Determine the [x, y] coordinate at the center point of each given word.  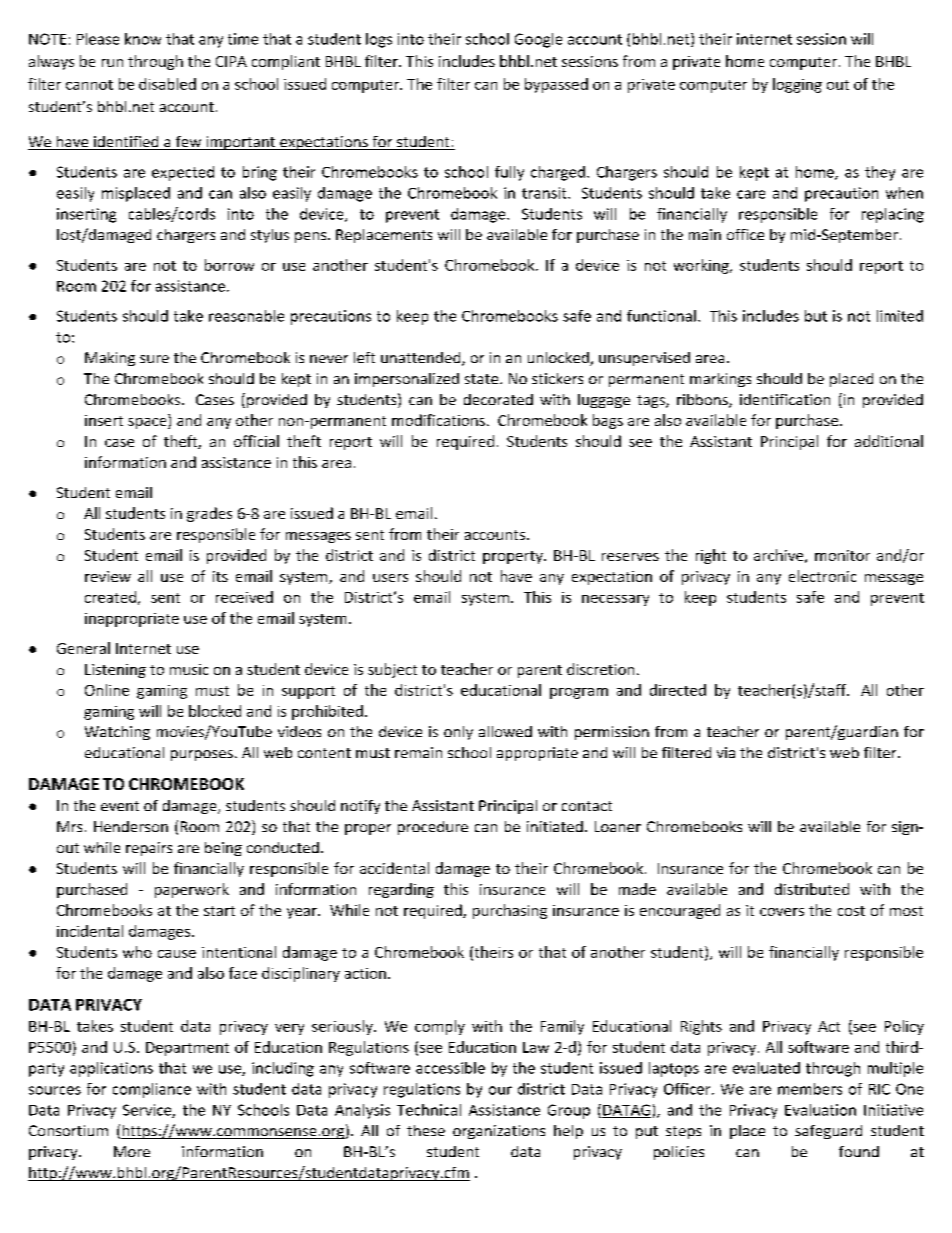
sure [154, 359]
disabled [167, 84]
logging [797, 85]
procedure [433, 828]
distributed [812, 889]
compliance [152, 1090]
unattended [422, 359]
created [110, 597]
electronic [822, 576]
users [390, 578]
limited [900, 316]
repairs [149, 849]
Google [538, 40]
